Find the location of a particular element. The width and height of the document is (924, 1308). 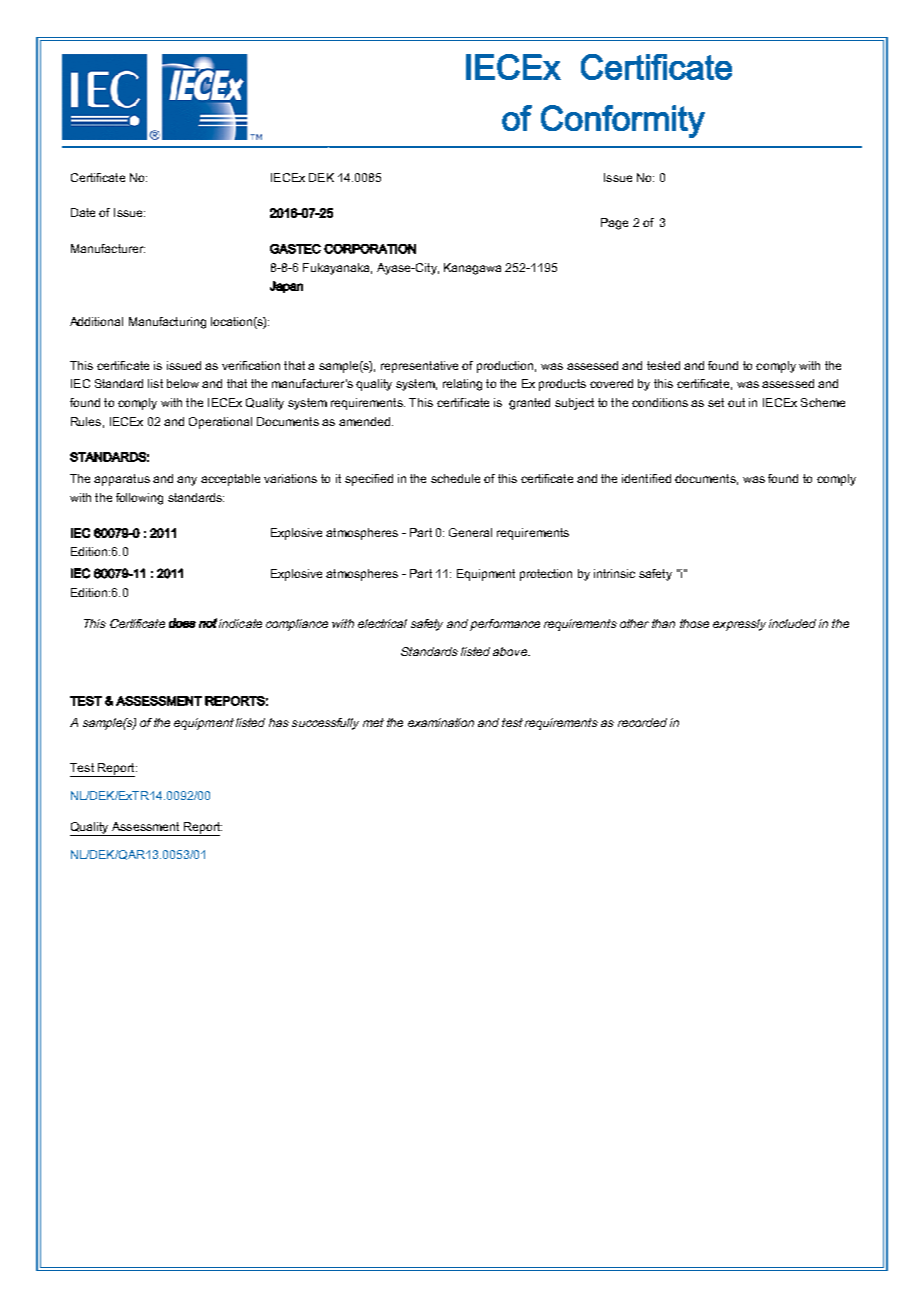

General is located at coordinates (470, 532).
